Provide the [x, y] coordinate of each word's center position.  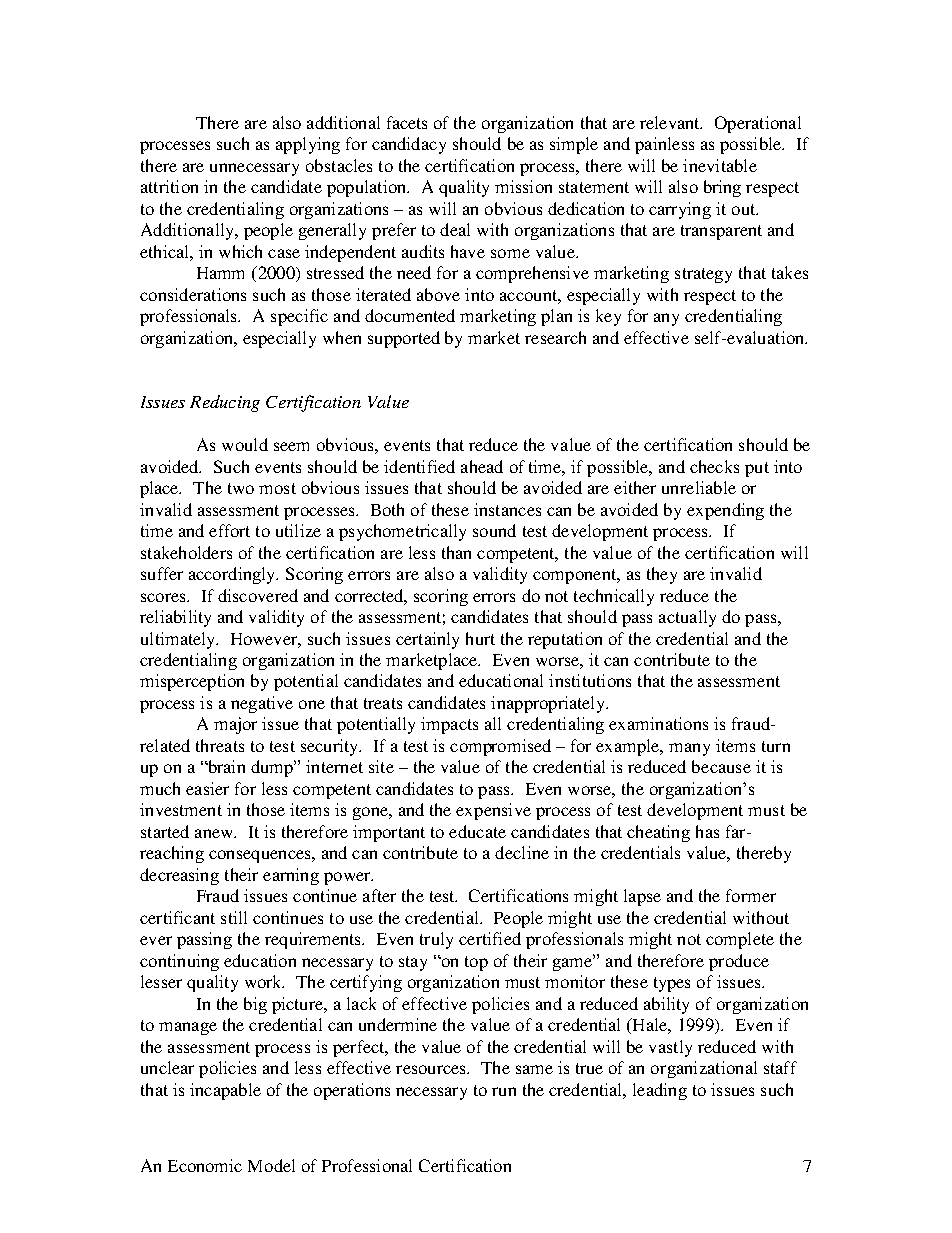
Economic [205, 1165]
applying [308, 145]
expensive [493, 811]
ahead [482, 466]
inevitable [720, 165]
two [241, 488]
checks [714, 466]
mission [523, 186]
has [707, 831]
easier [207, 788]
